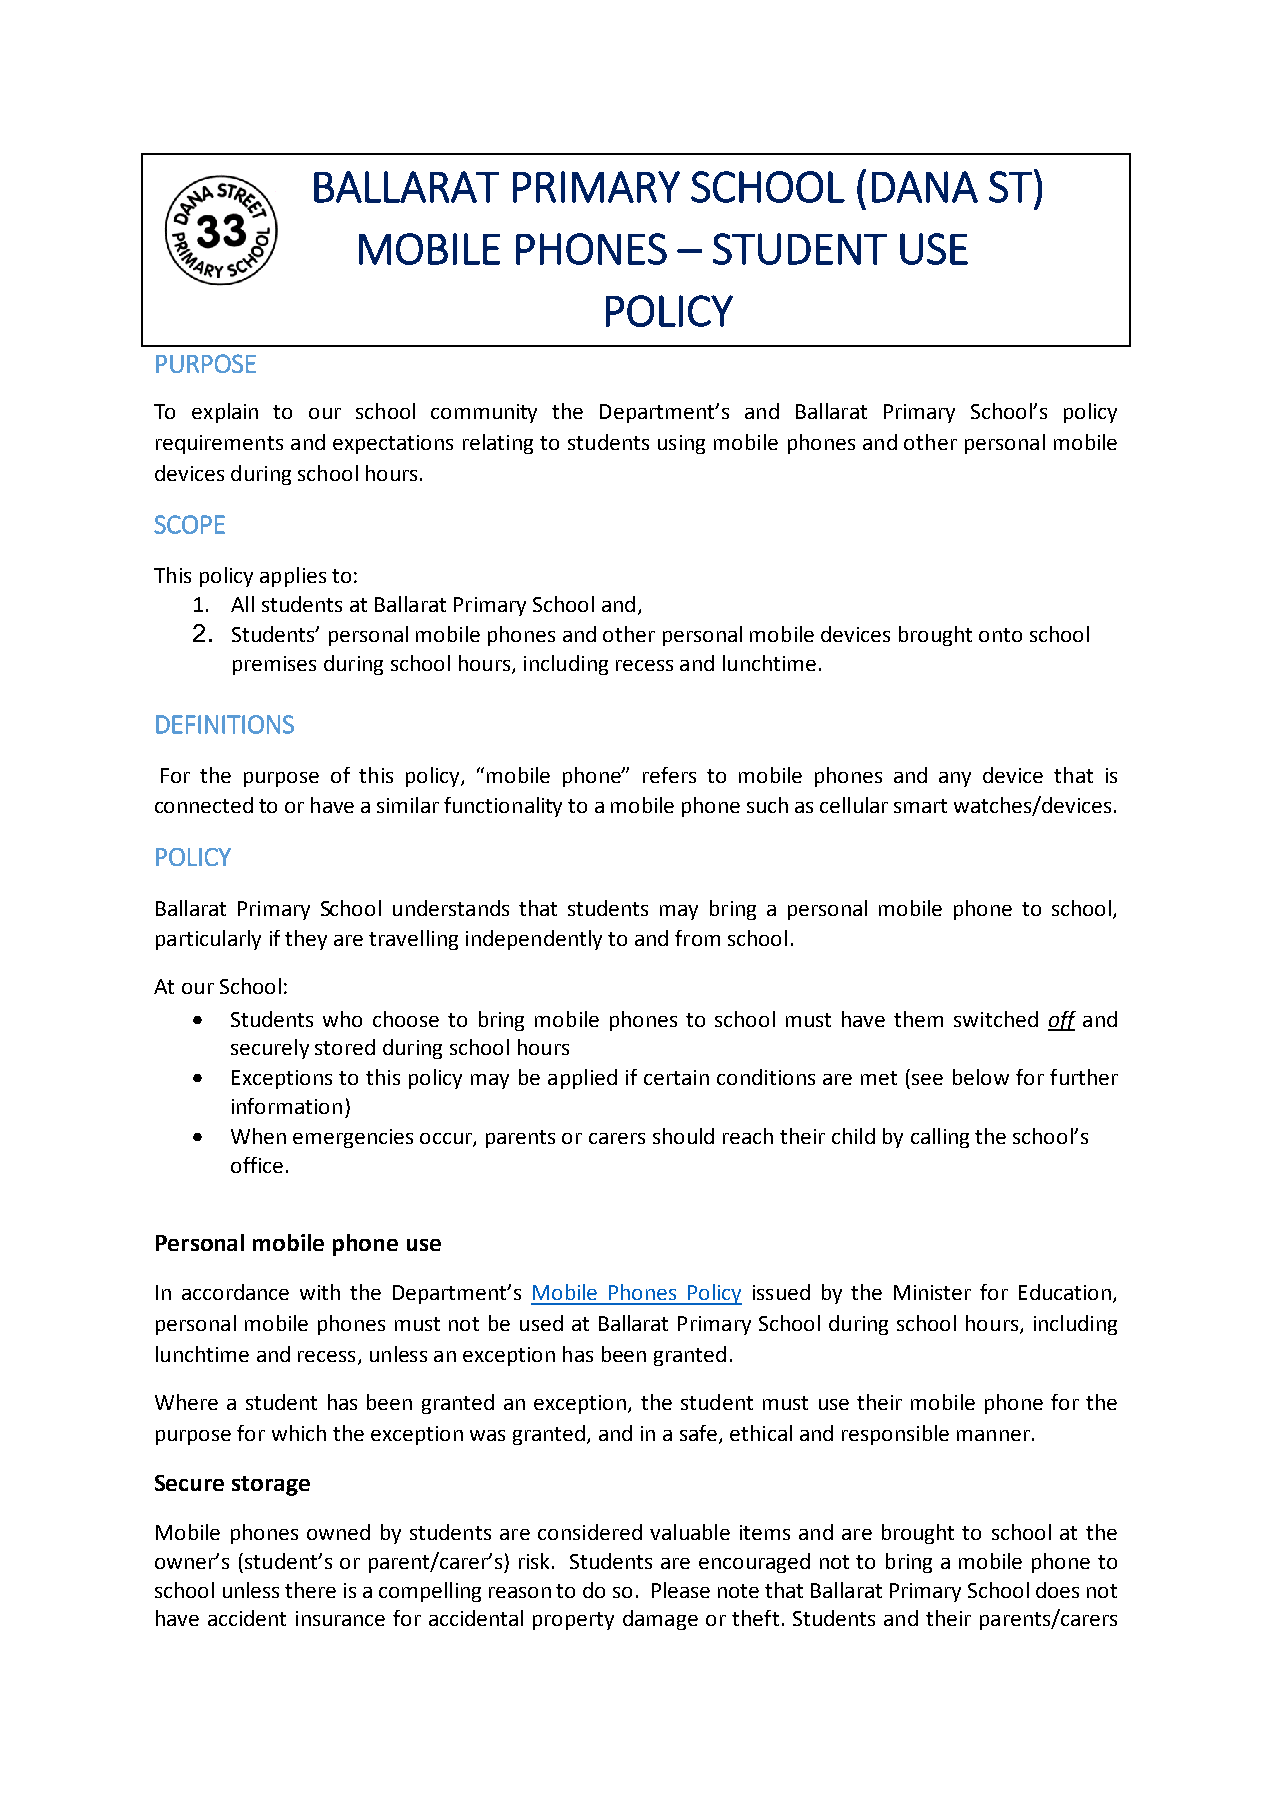 The height and width of the image is (1799, 1272). What do you see at coordinates (306, 940) in the image?
I see `they` at bounding box center [306, 940].
